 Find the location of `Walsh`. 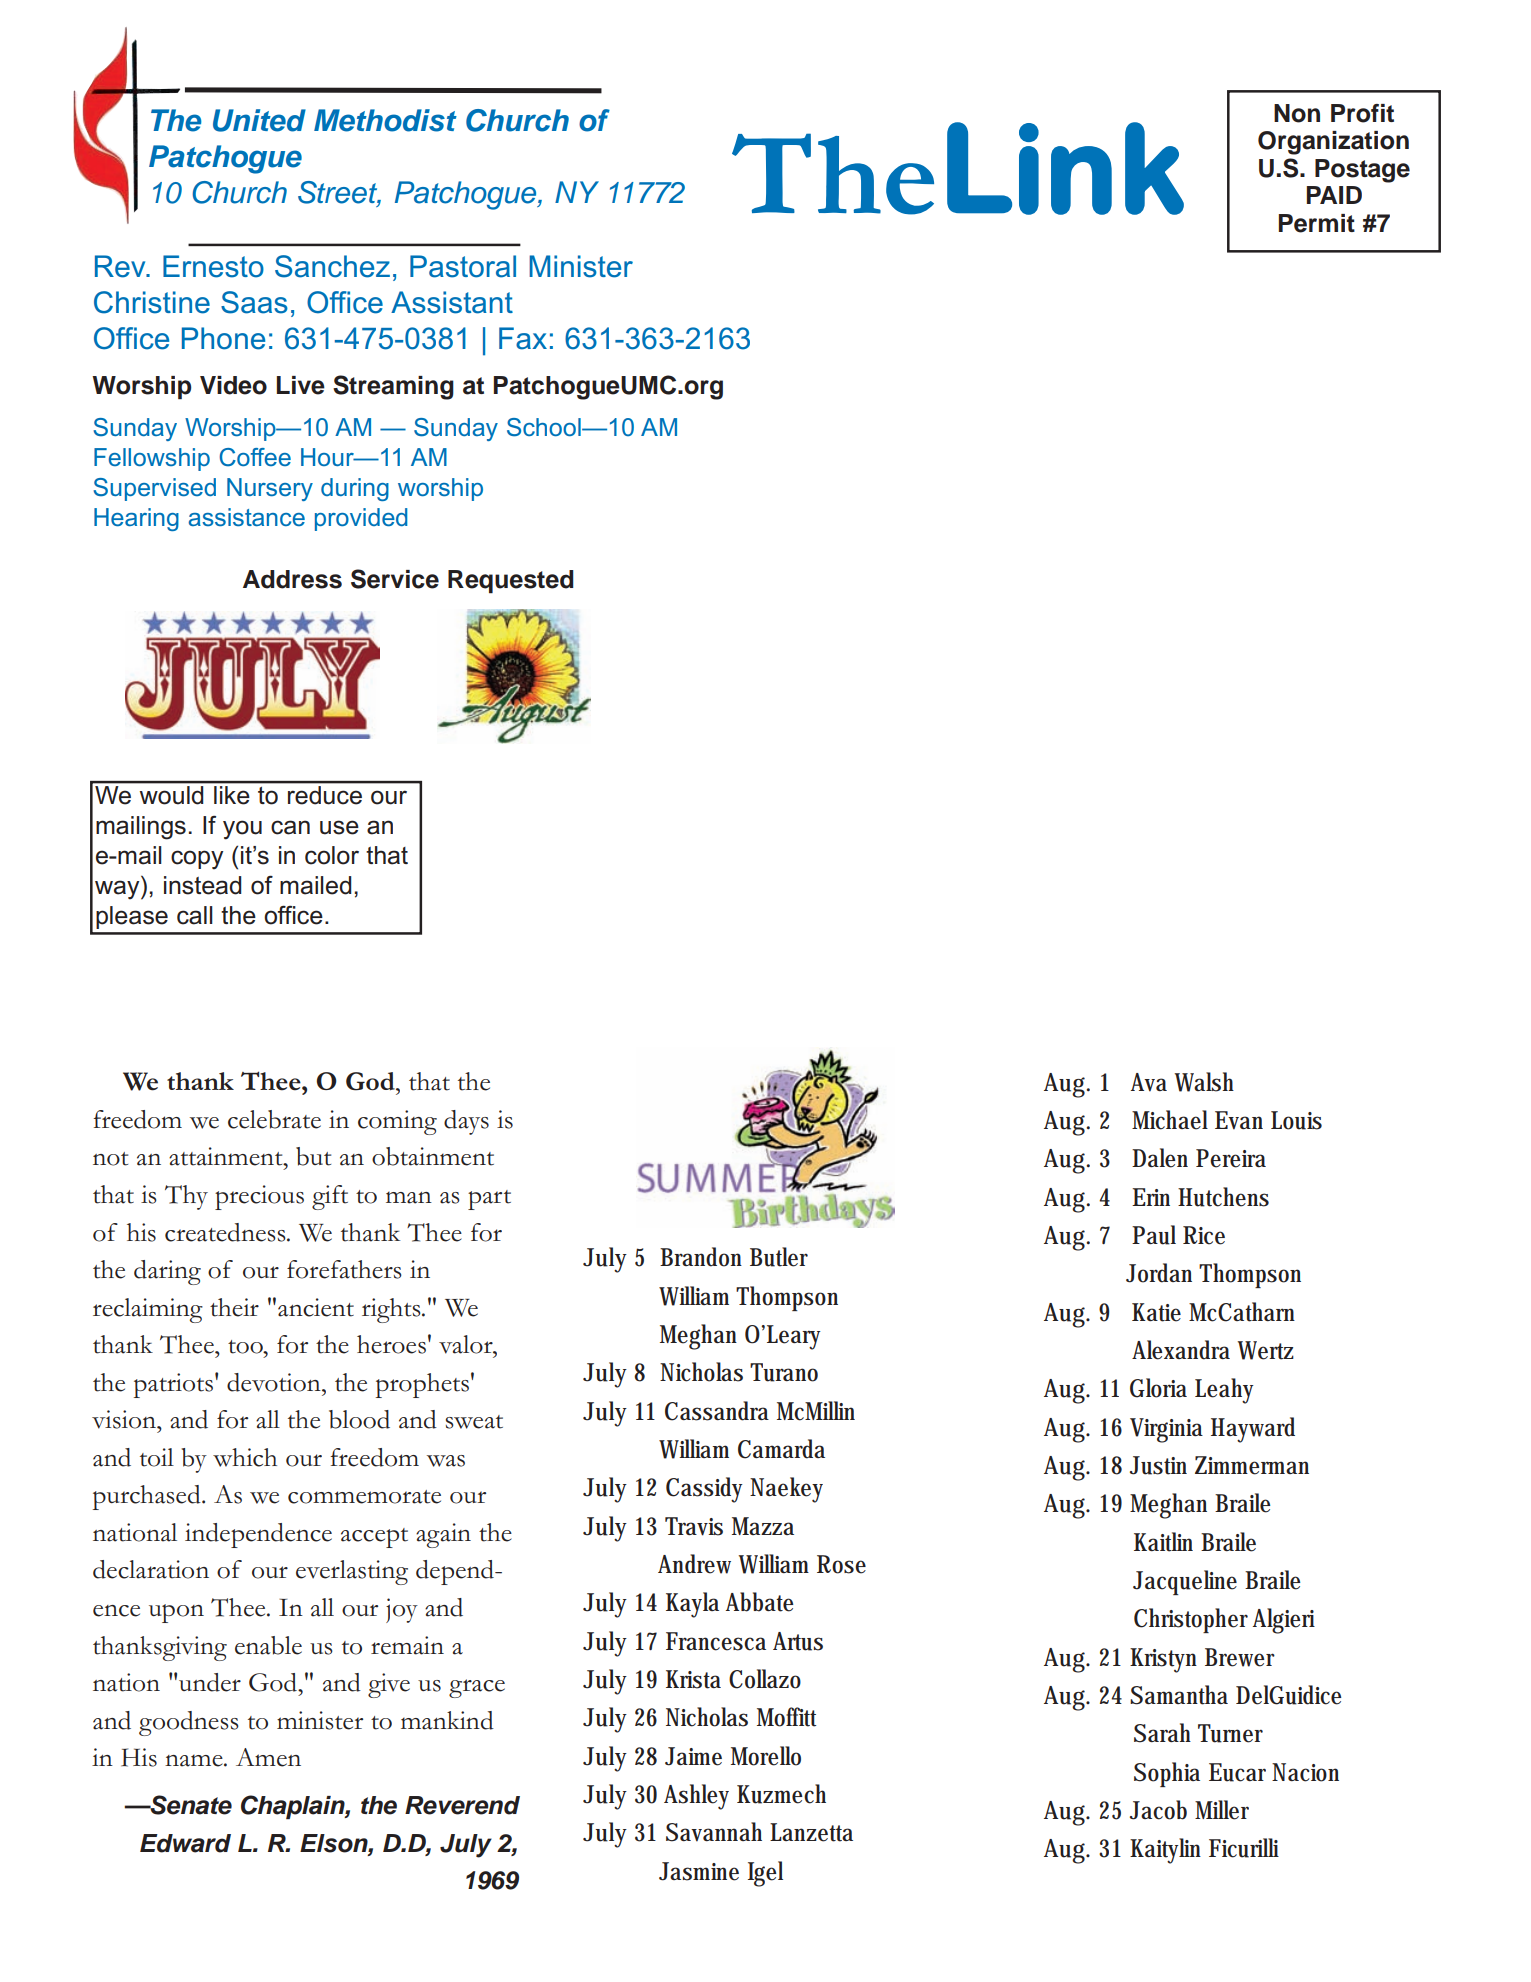

Walsh is located at coordinates (1204, 1082).
